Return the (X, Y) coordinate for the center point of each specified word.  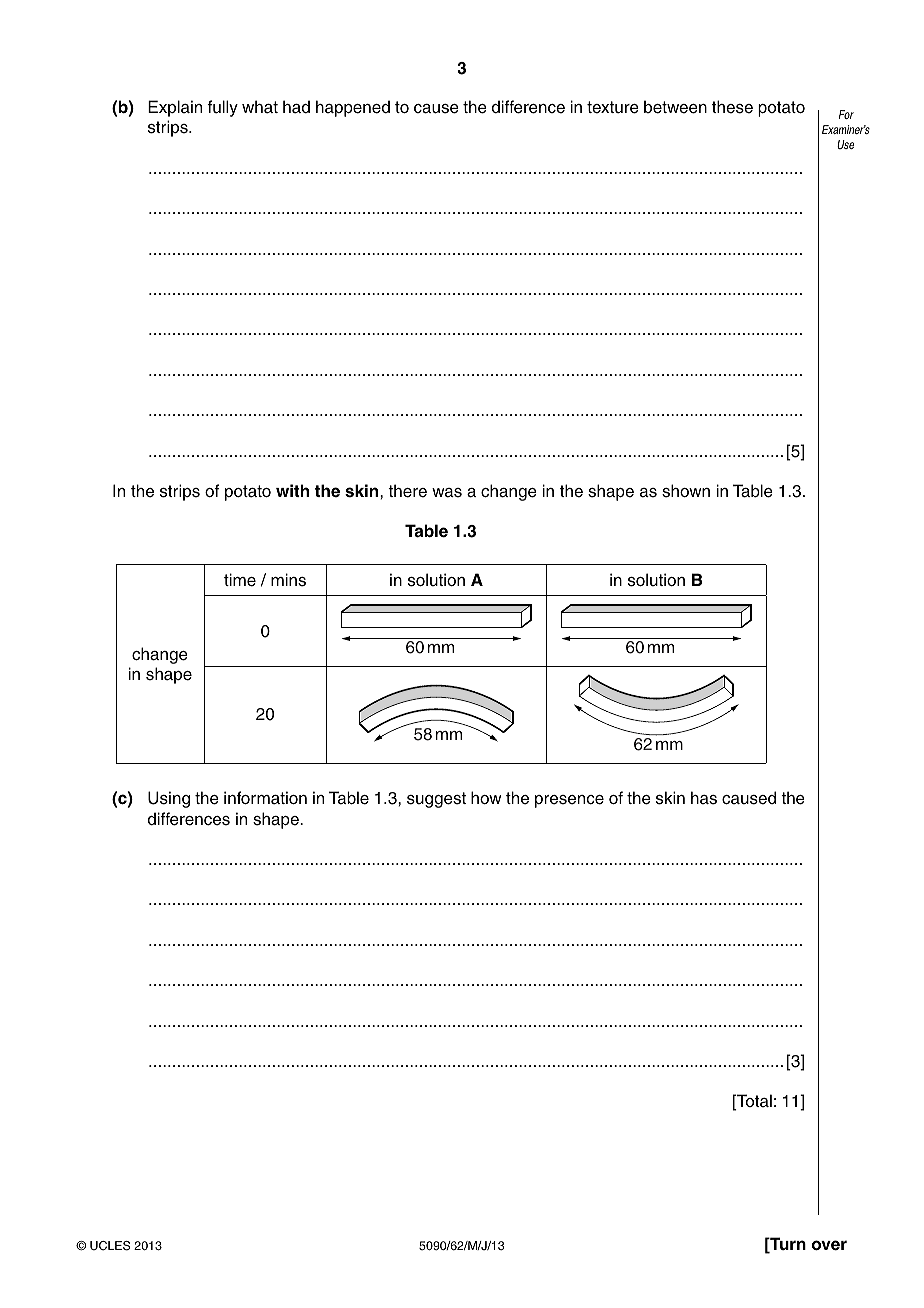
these (732, 107)
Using (169, 799)
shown (686, 491)
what (260, 107)
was (447, 493)
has (704, 798)
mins (288, 580)
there (407, 491)
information (265, 798)
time (240, 580)
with (292, 490)
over (829, 1245)
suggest (436, 800)
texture (613, 107)
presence (569, 801)
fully (222, 108)
